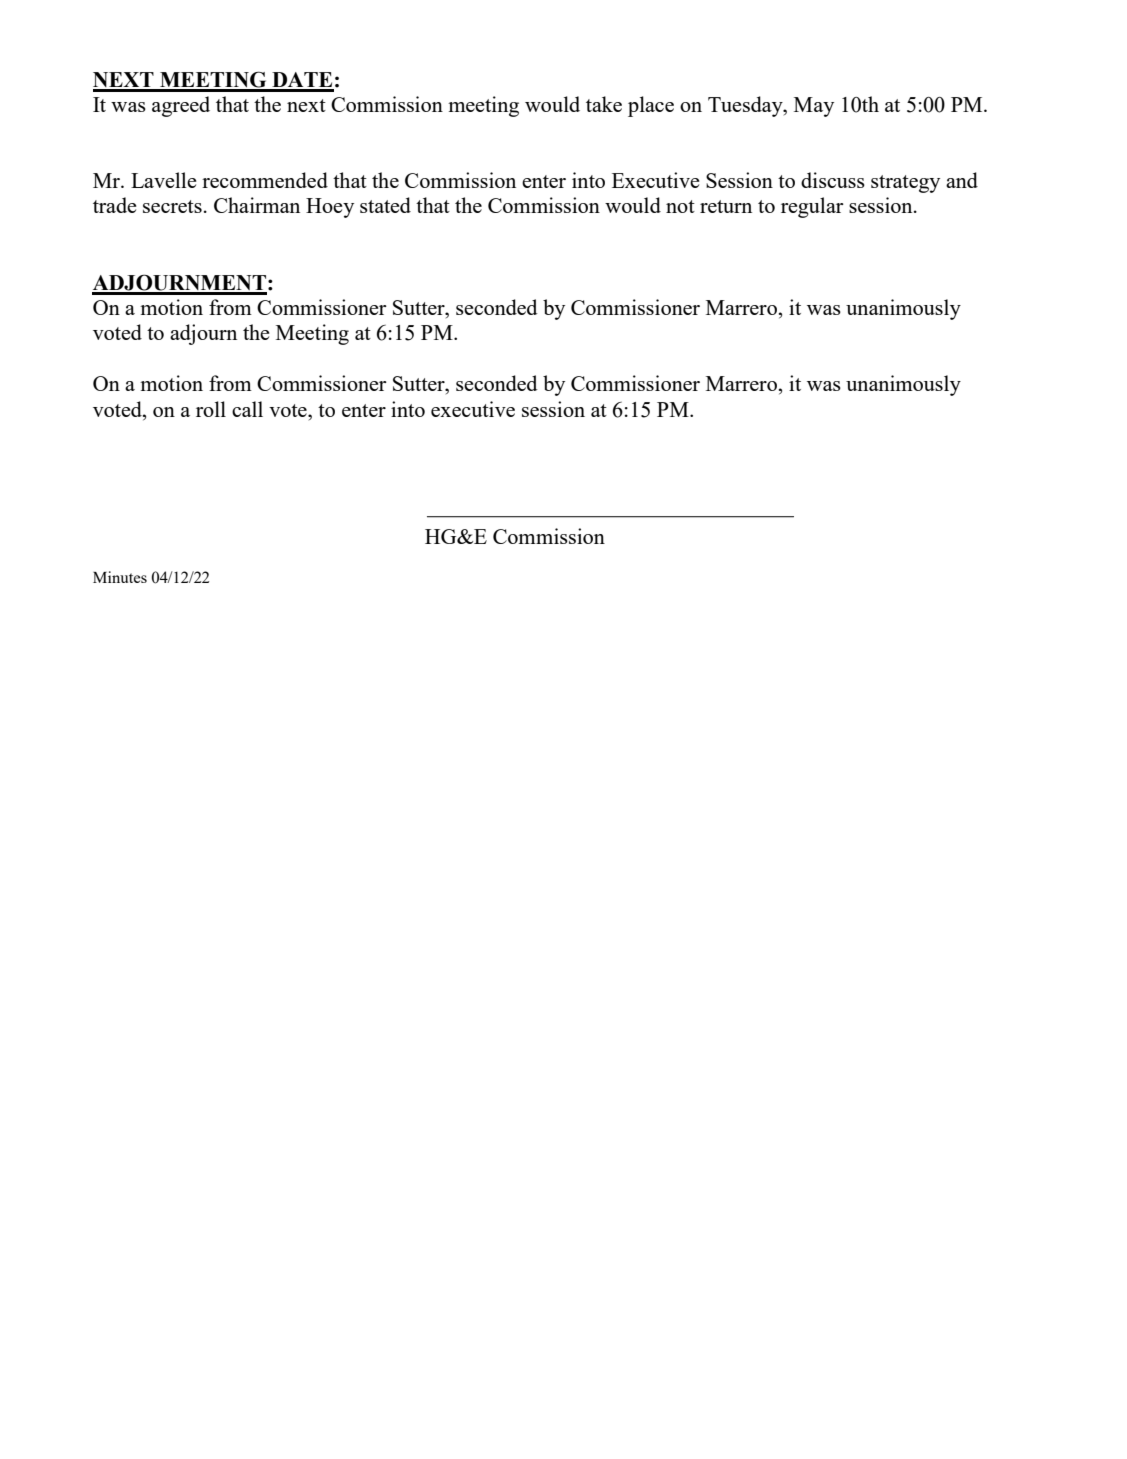  Describe the element at coordinates (211, 409) in the screenshot. I see `roll` at that location.
